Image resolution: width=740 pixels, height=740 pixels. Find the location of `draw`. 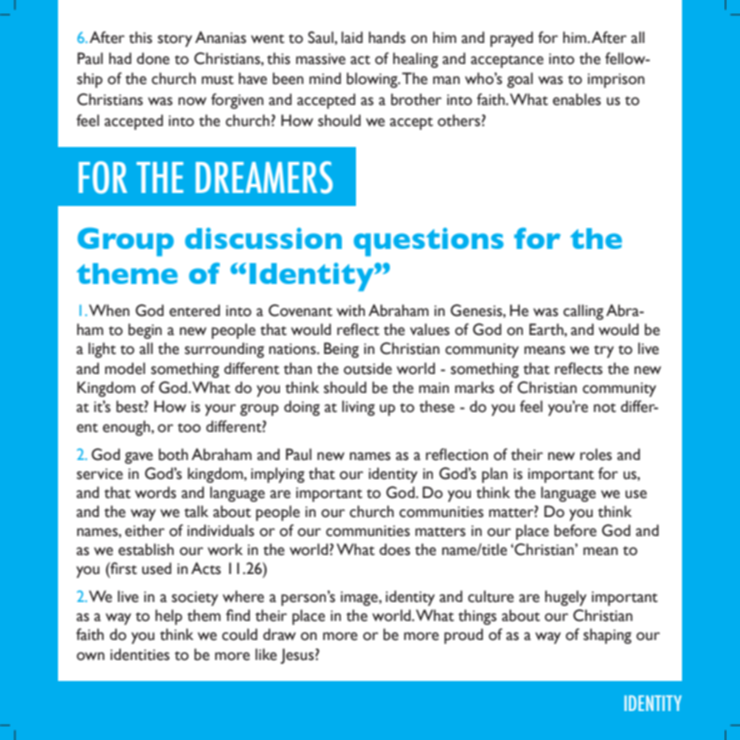

draw is located at coordinates (279, 634).
